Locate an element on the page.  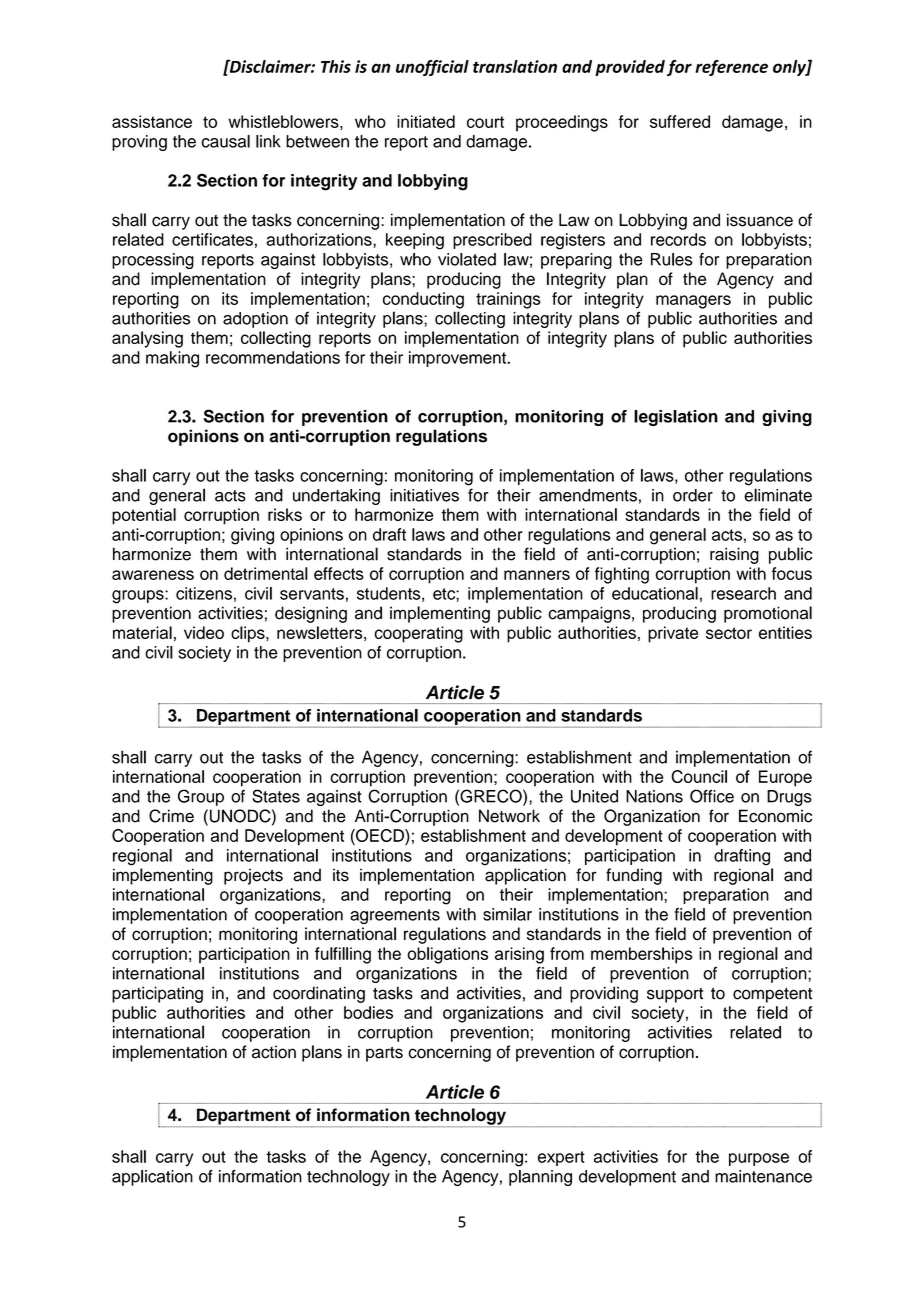
causal is located at coordinates (225, 141).
